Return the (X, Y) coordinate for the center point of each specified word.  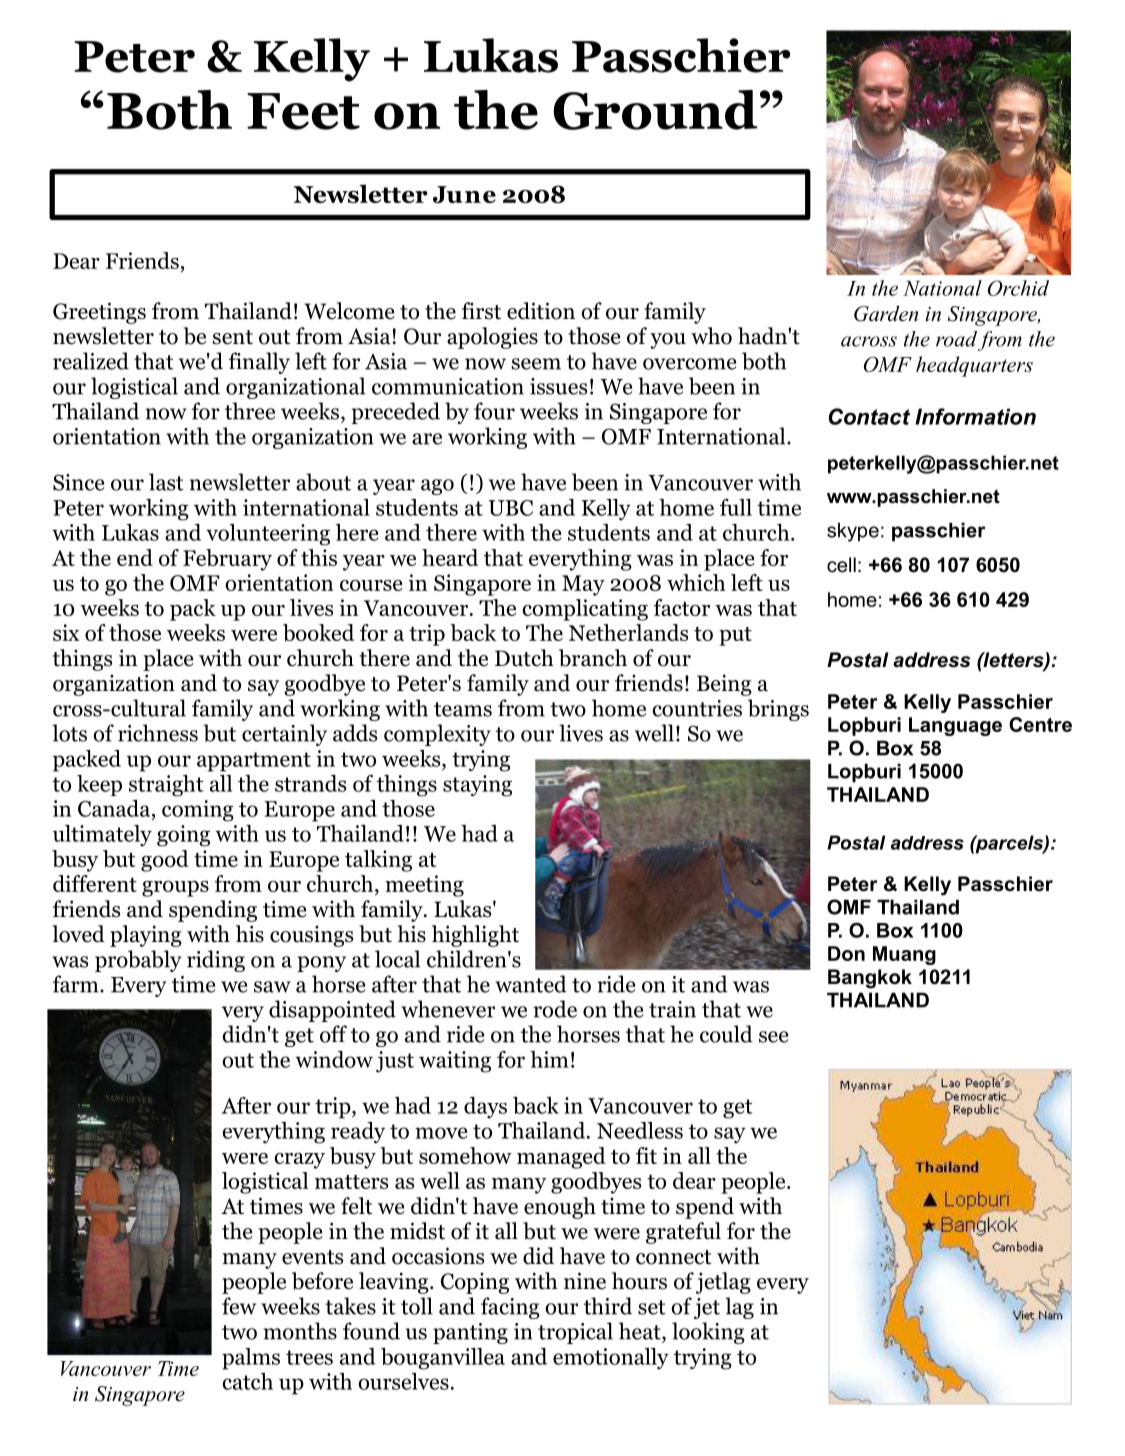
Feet (303, 111)
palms (251, 1359)
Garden (886, 314)
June (464, 194)
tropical (575, 1333)
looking (708, 1333)
